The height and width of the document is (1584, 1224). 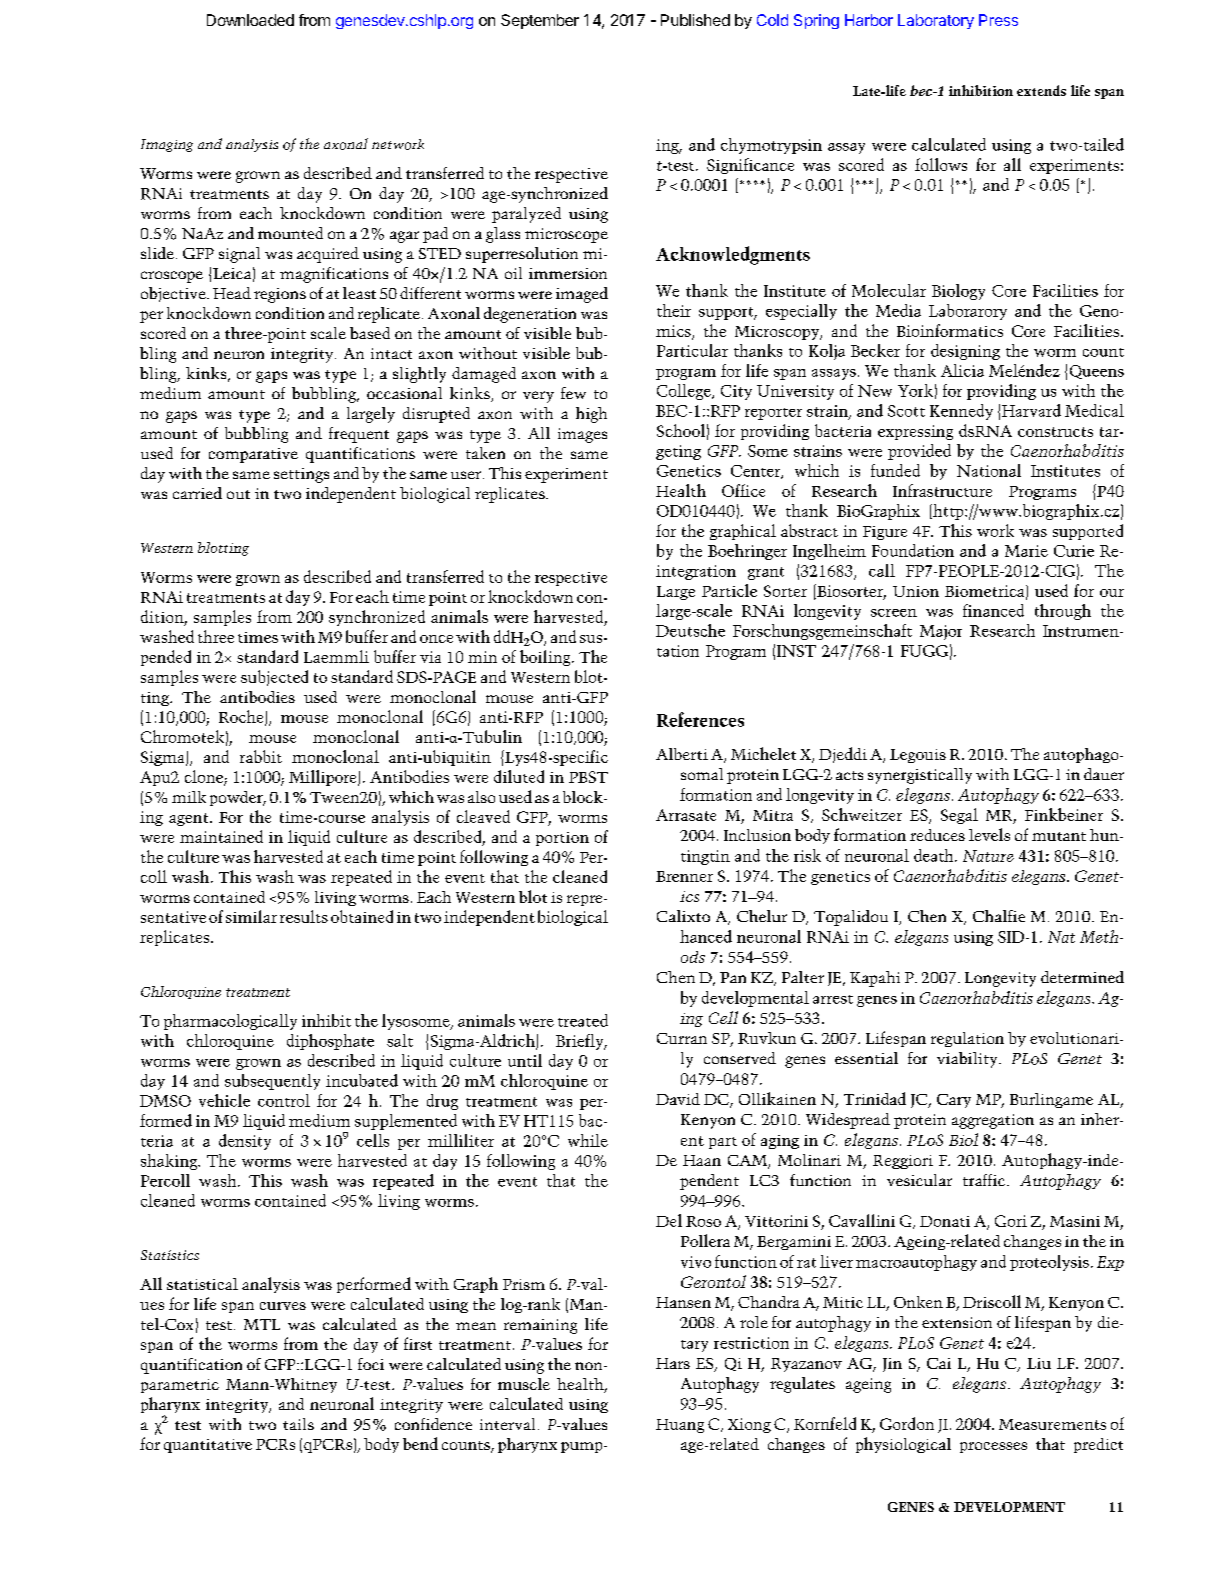 I want to click on subsequently, so click(x=272, y=1082).
